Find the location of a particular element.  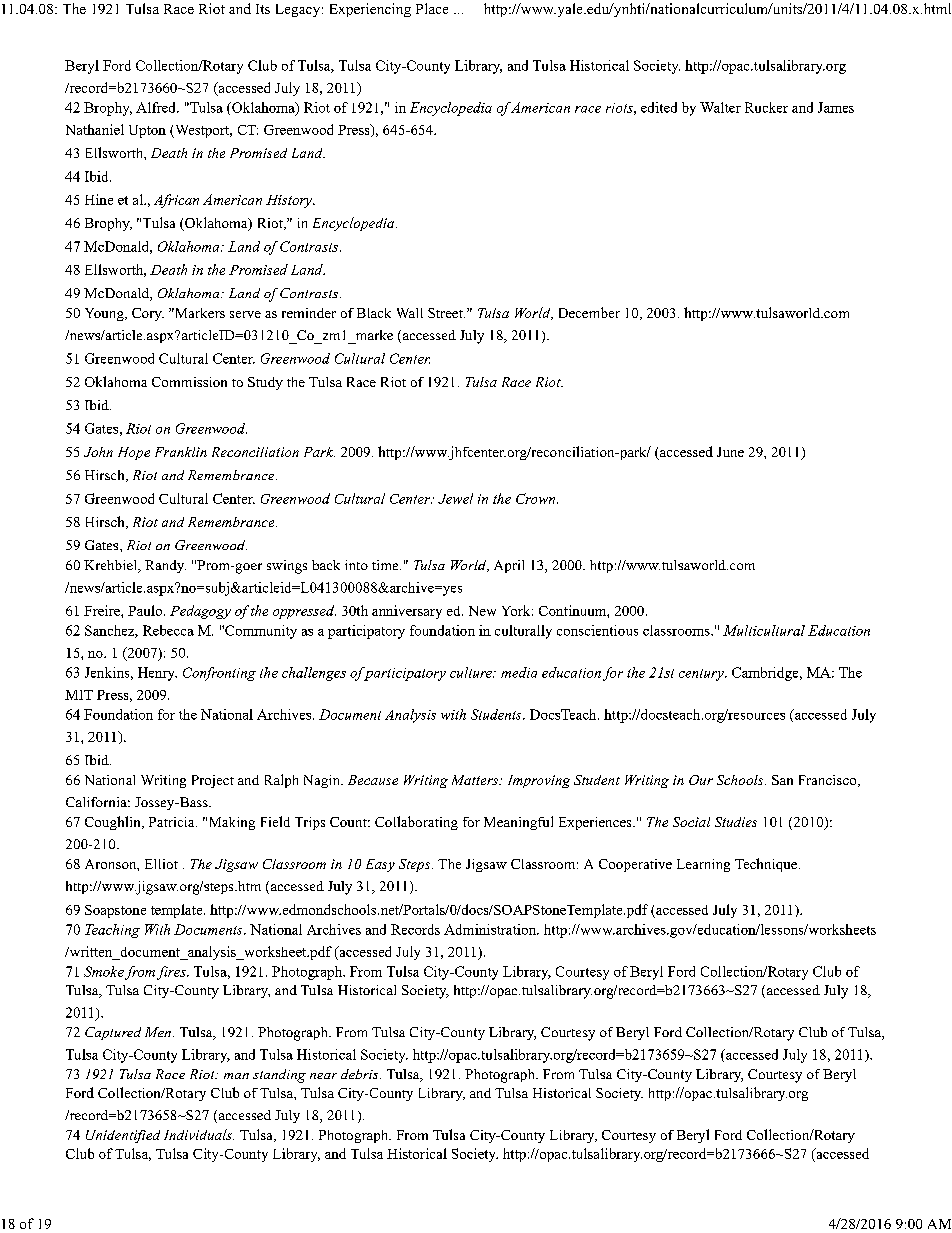

April is located at coordinates (509, 566).
